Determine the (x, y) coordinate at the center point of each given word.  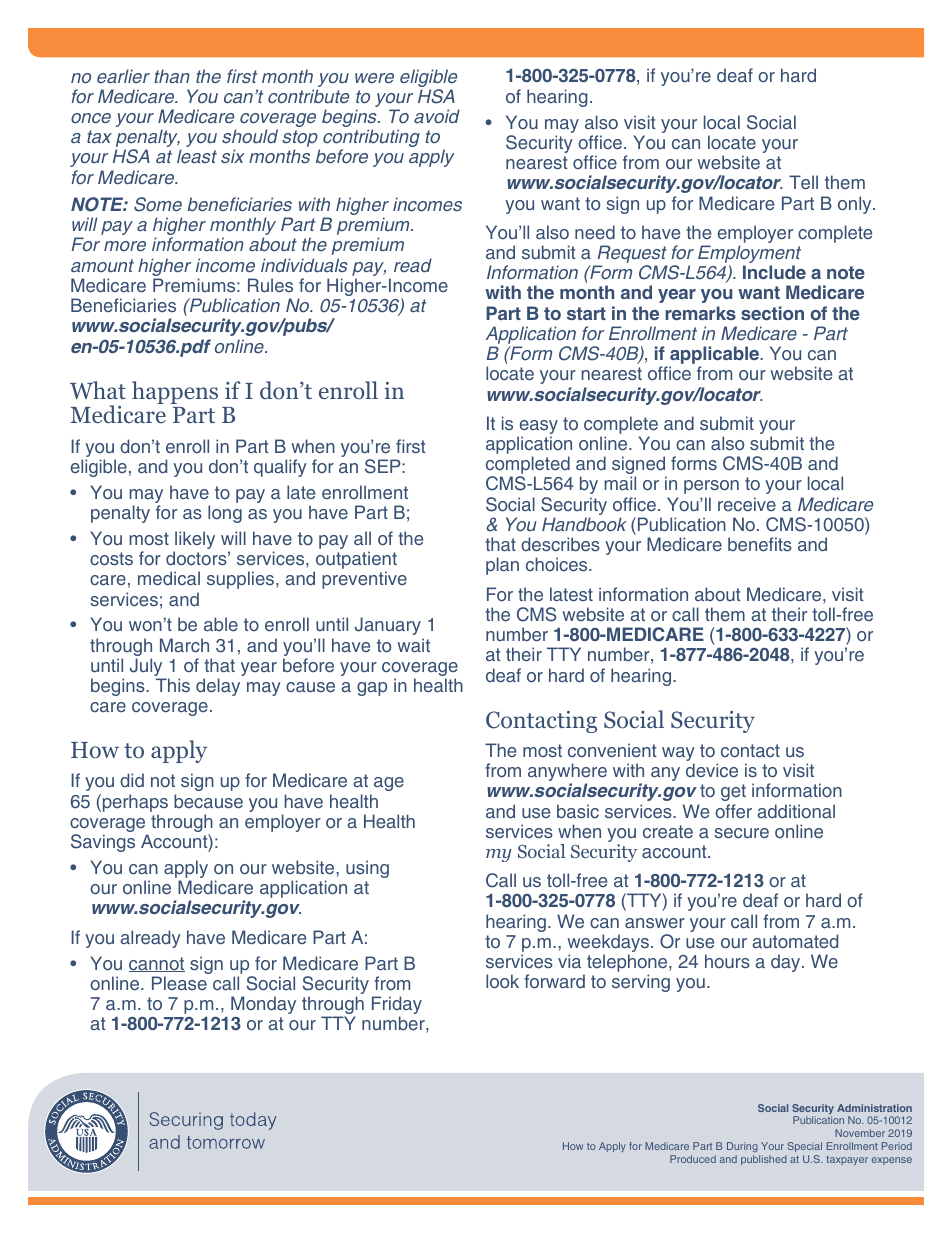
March (184, 645)
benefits (760, 544)
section (772, 313)
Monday (263, 1005)
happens (175, 392)
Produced (693, 1159)
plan (502, 566)
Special (805, 1147)
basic (578, 811)
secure (741, 833)
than (172, 76)
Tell (803, 182)
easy (537, 428)
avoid (437, 116)
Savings (103, 841)
